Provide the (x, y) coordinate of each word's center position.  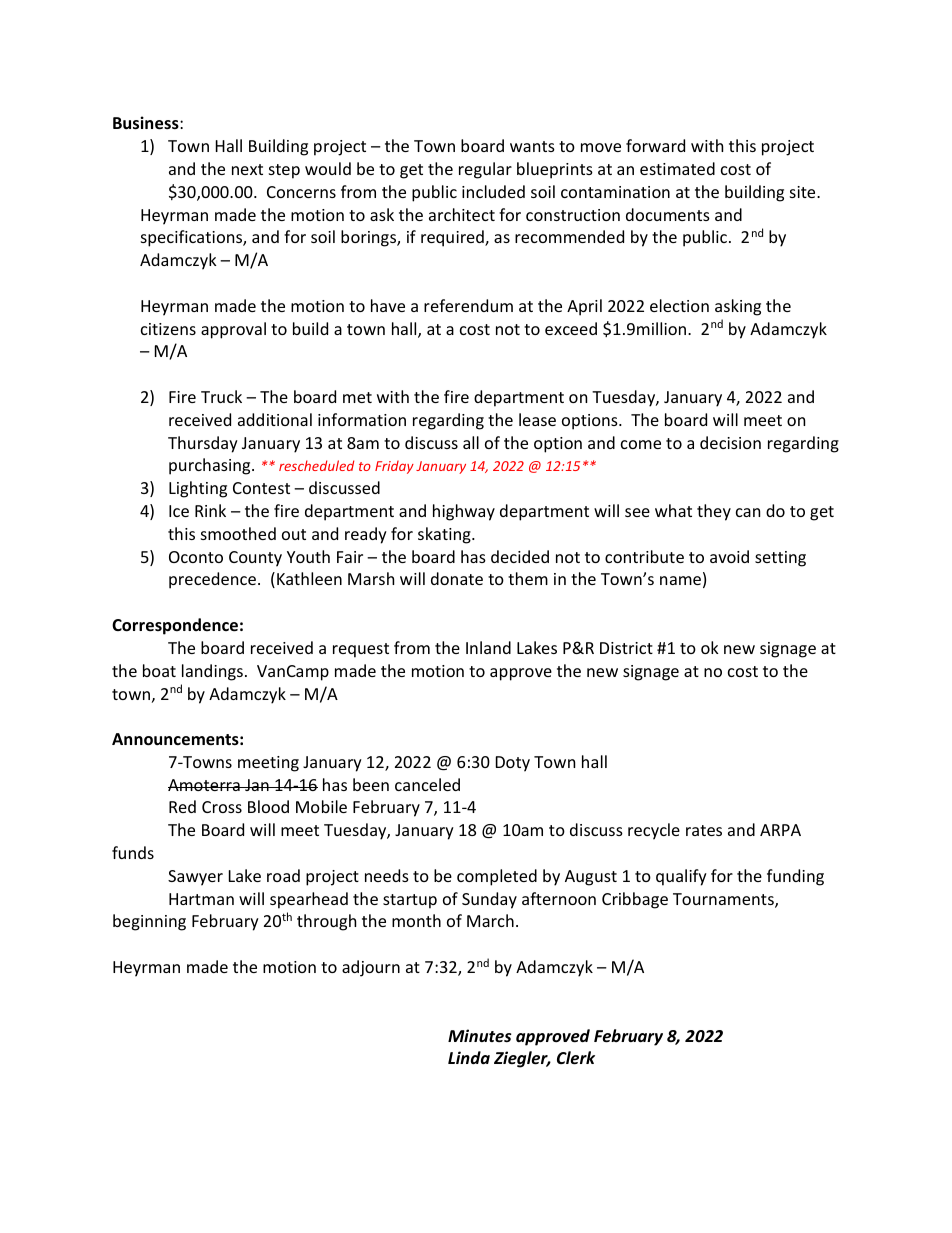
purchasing (211, 466)
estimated (677, 168)
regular (485, 170)
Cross (222, 807)
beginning (149, 922)
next (247, 169)
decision (730, 442)
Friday (394, 467)
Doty (513, 764)
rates (704, 830)
